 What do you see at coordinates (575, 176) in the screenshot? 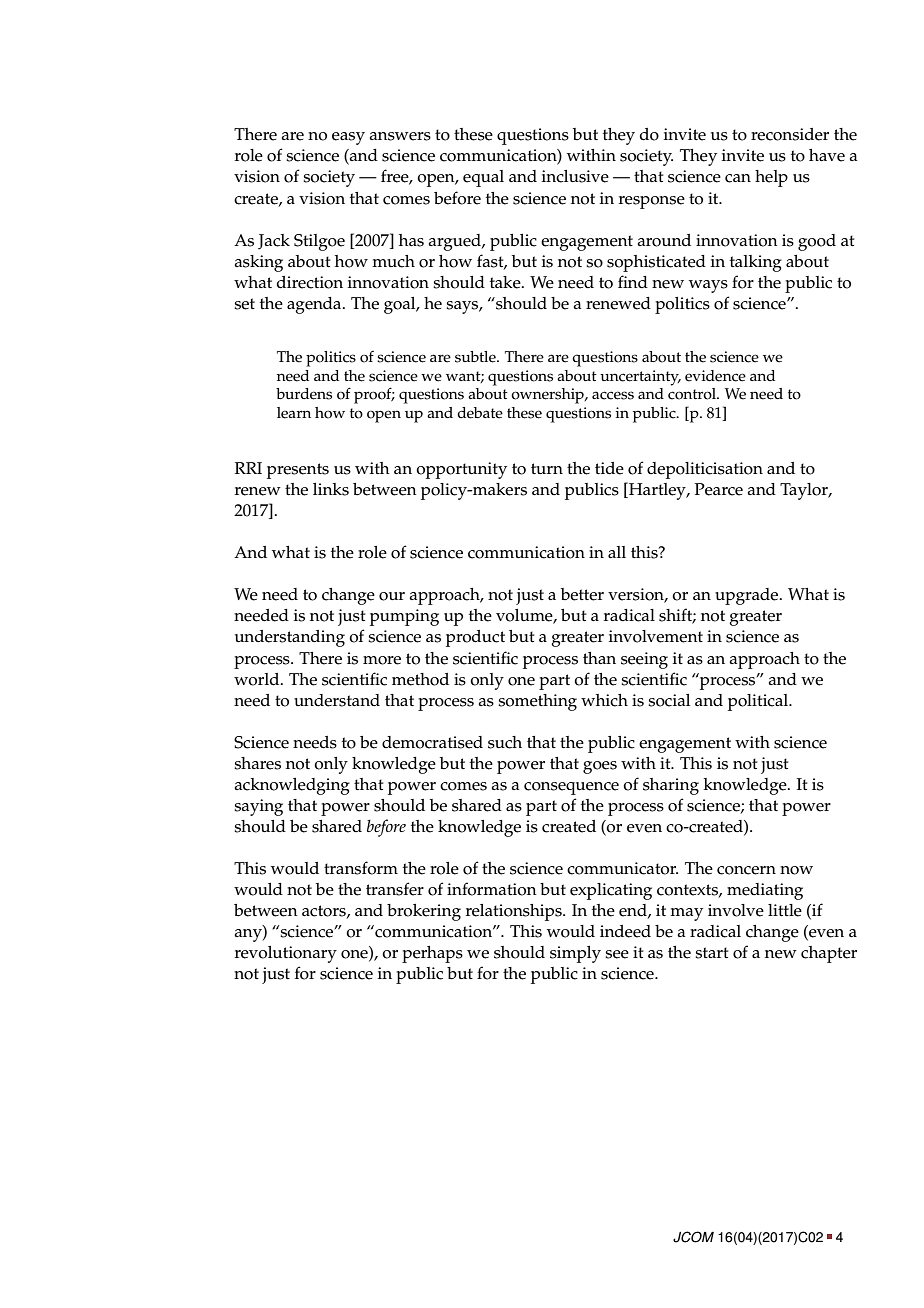
I see `inclusive` at bounding box center [575, 176].
